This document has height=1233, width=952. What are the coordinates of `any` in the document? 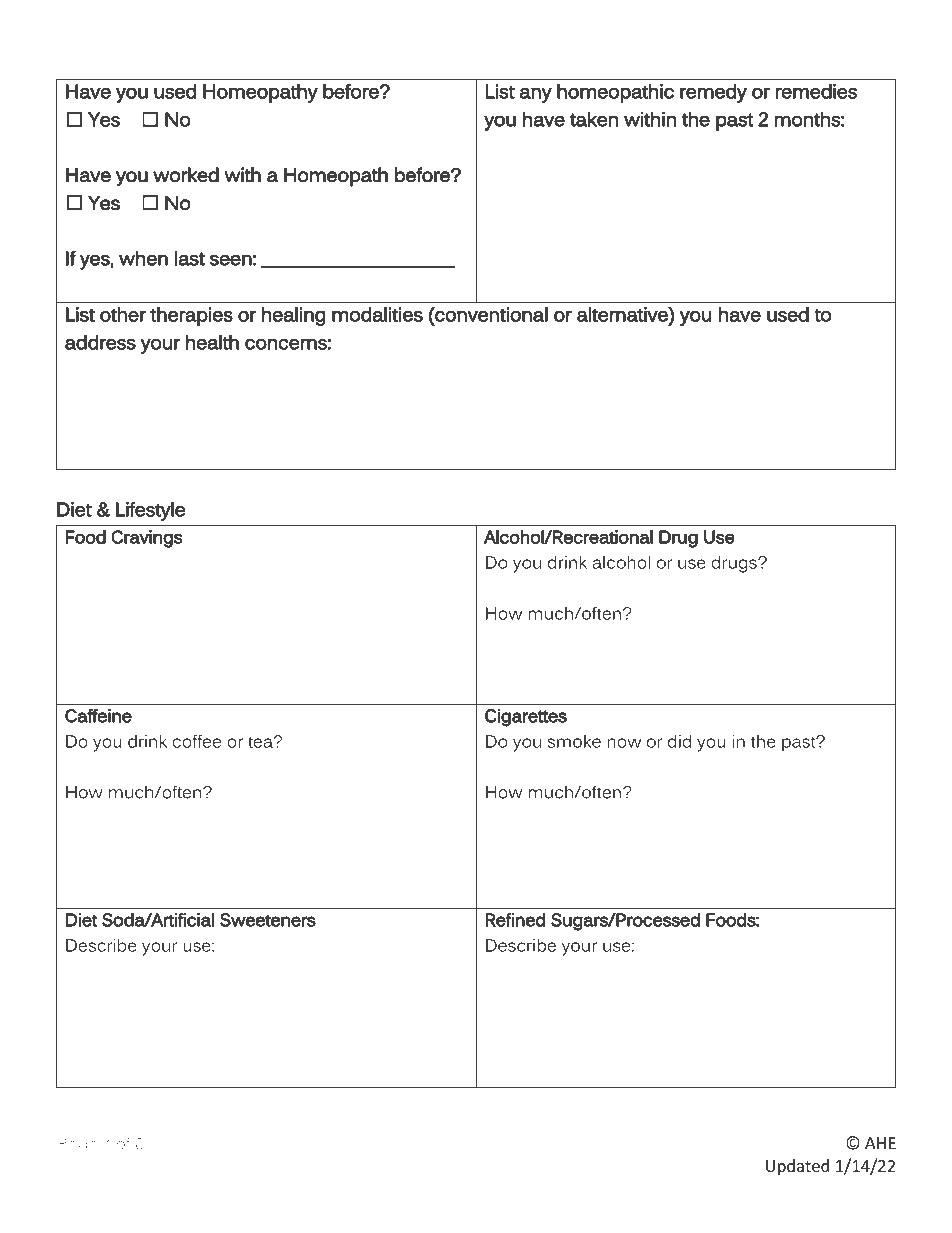 It's located at (536, 95).
